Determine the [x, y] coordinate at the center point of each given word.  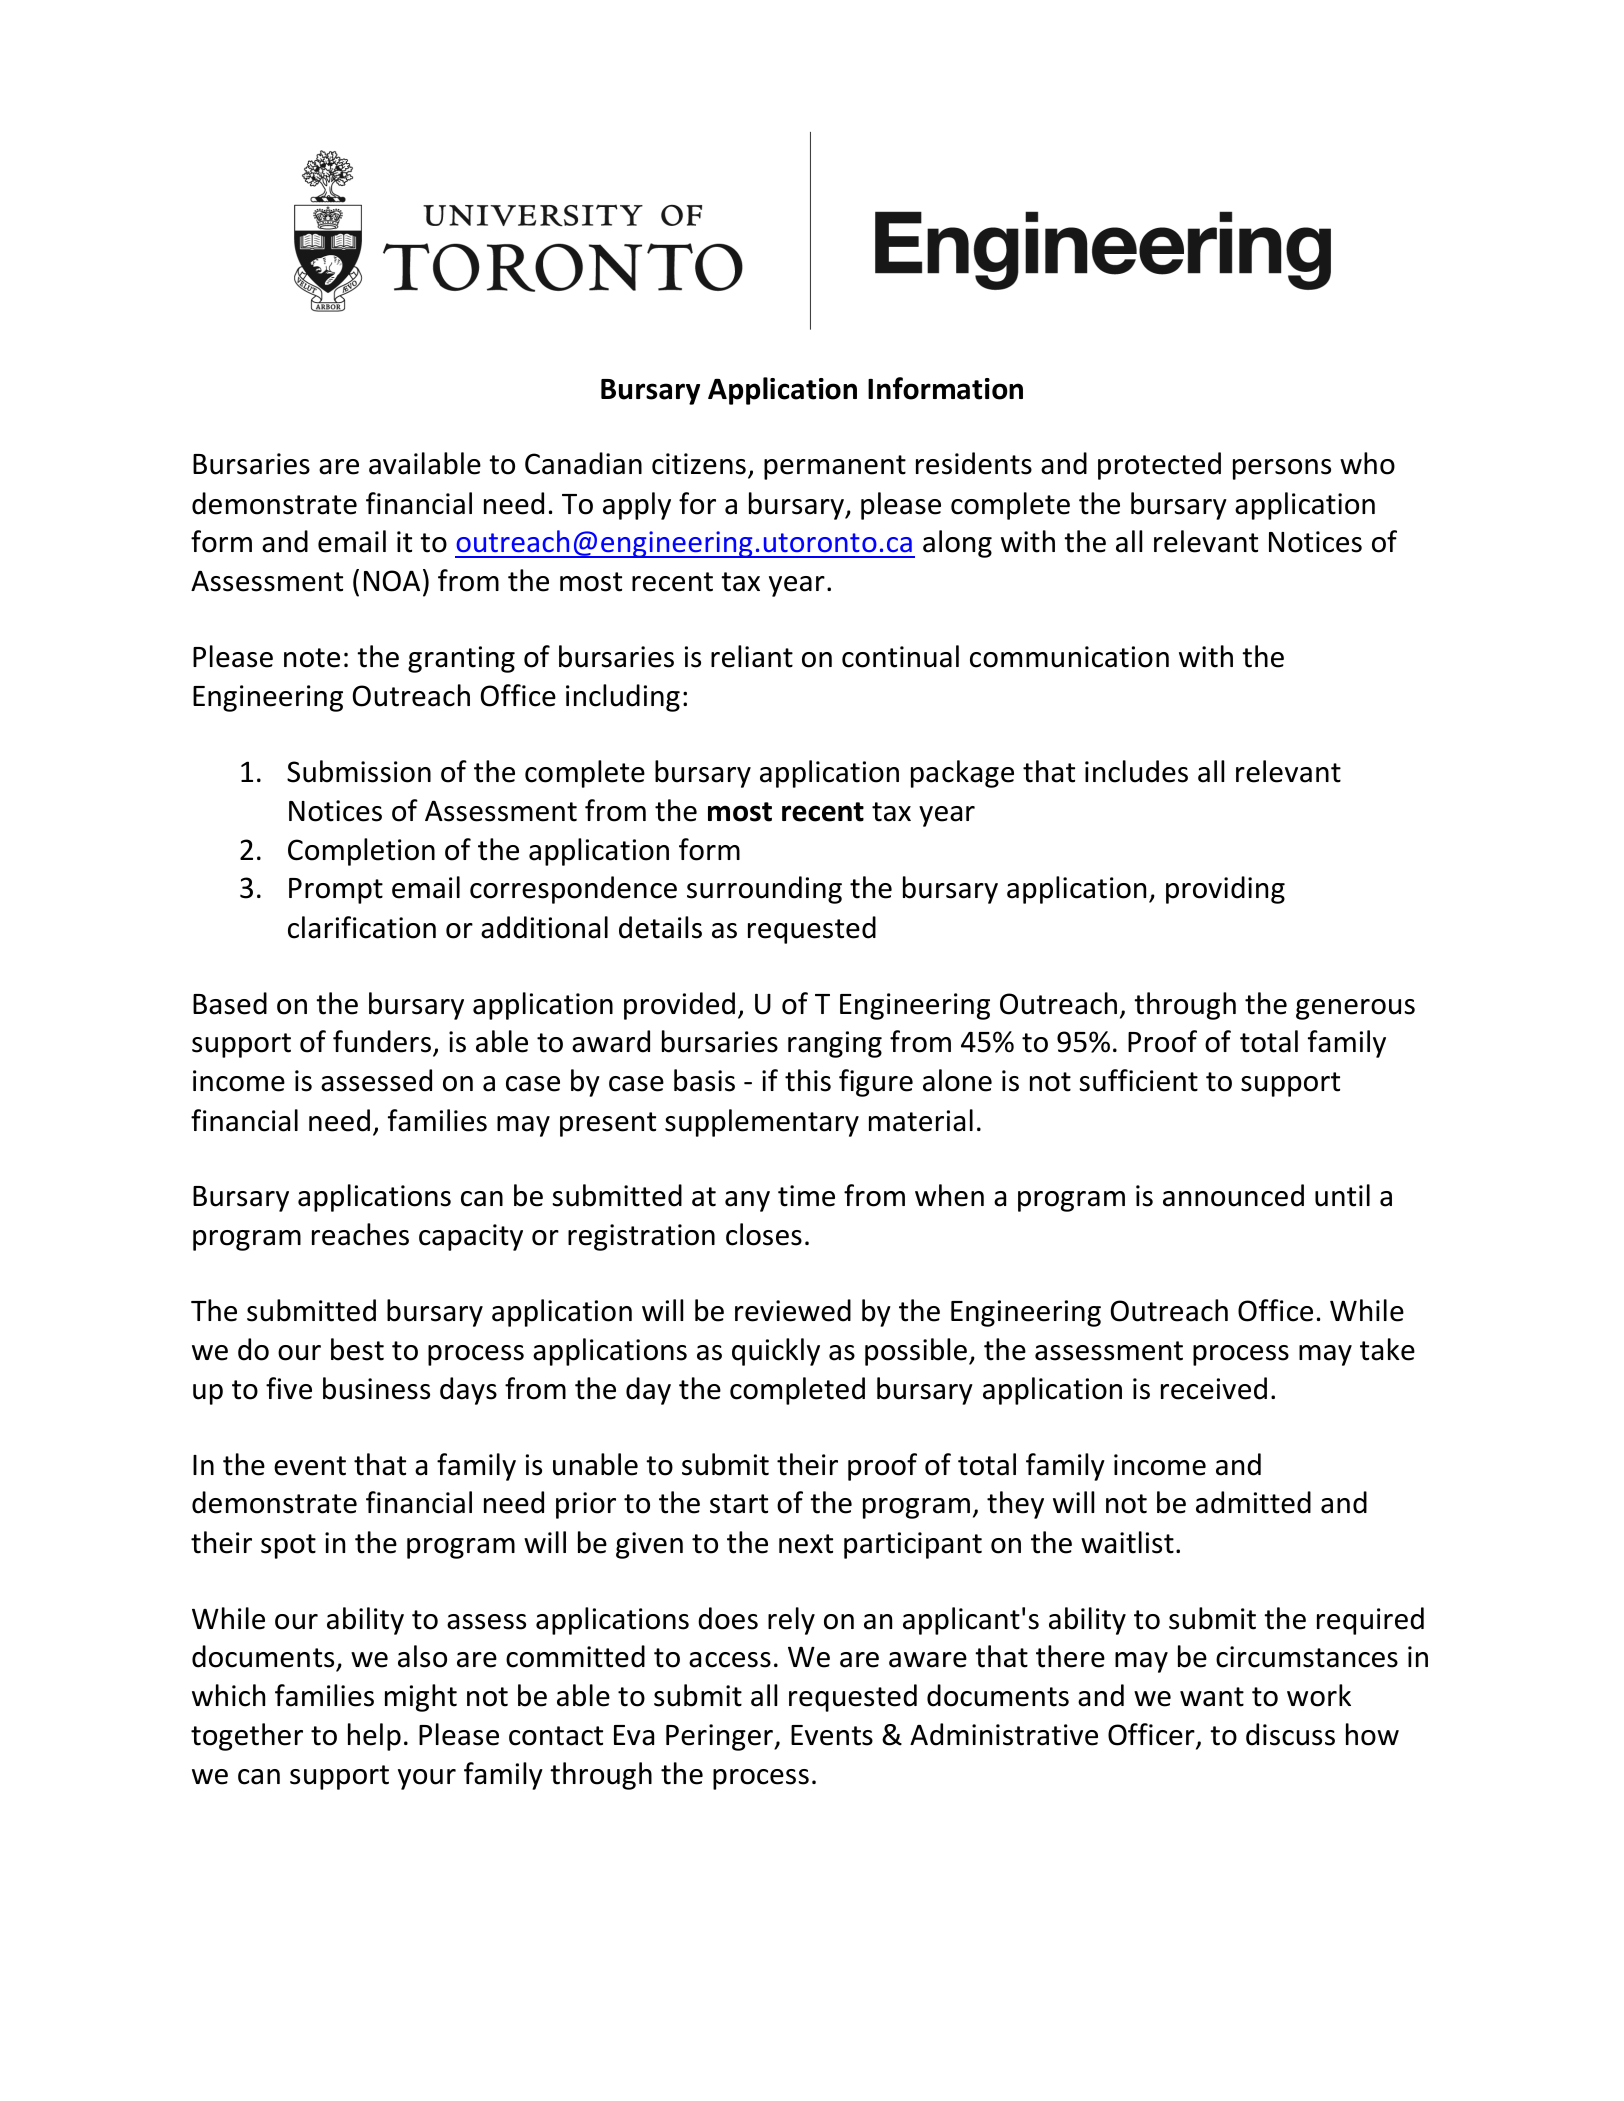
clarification [362, 927]
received [1214, 1388]
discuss [1290, 1734]
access [730, 1660]
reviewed [793, 1310]
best [357, 1349]
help [374, 1737]
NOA [392, 581]
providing [1225, 890]
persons [1282, 469]
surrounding [764, 890]
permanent [835, 467]
